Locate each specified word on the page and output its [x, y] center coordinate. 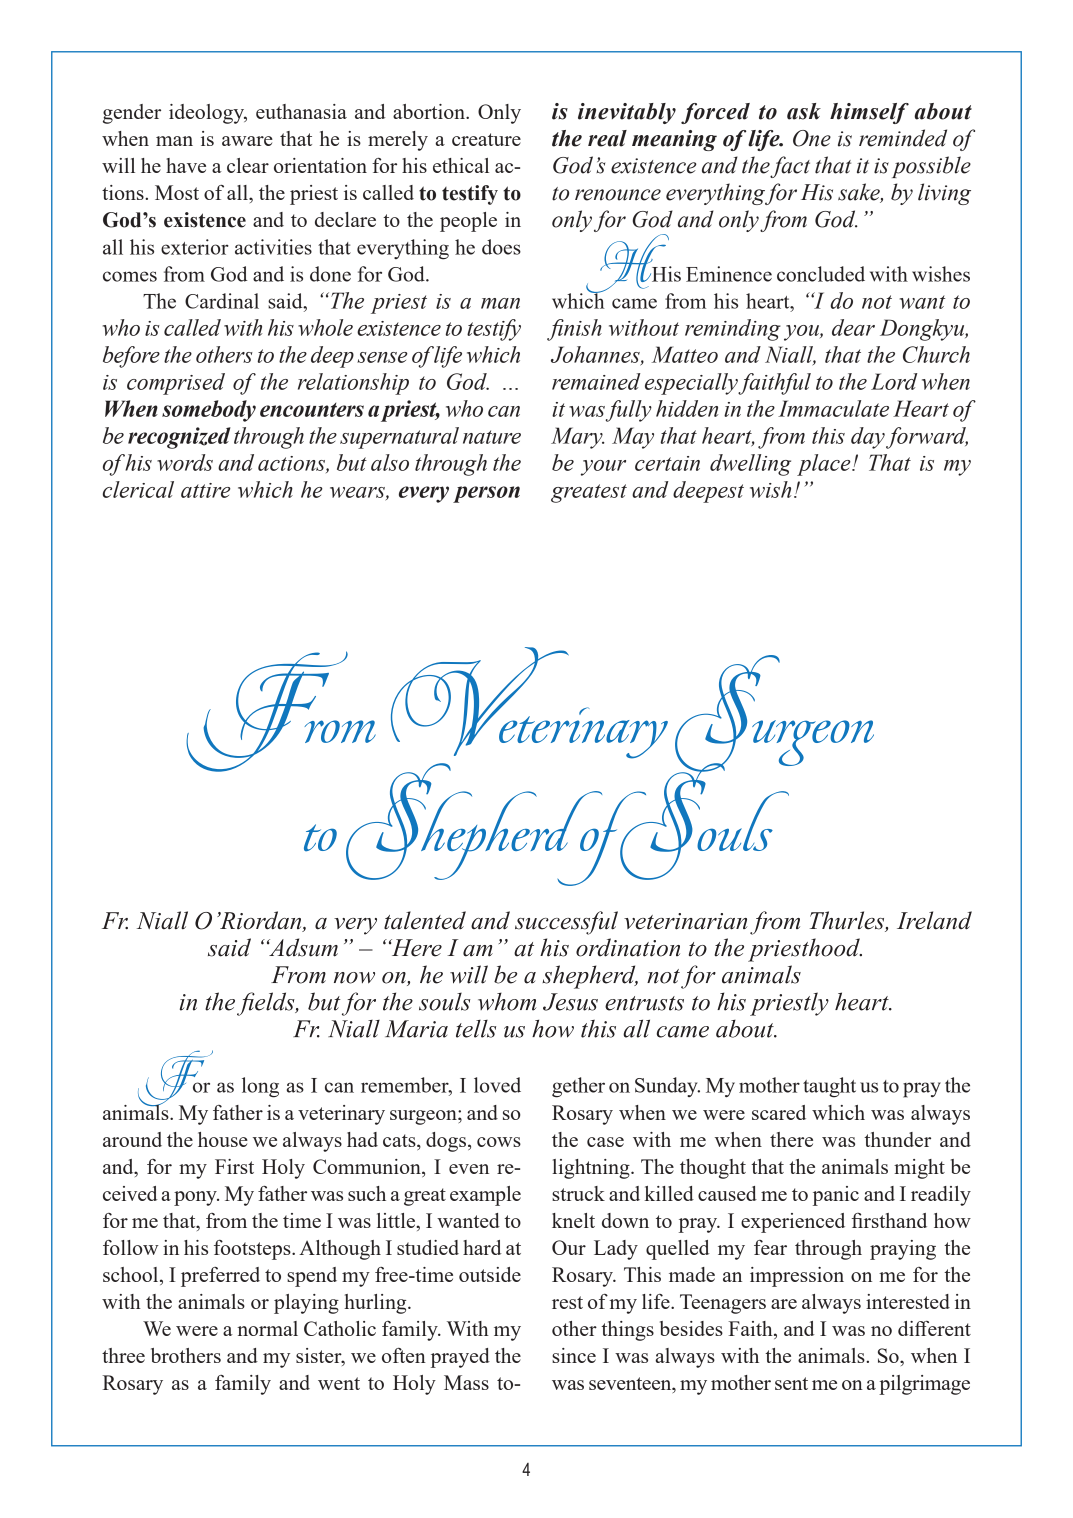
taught [829, 1087]
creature [486, 139]
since [574, 1355]
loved [497, 1085]
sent [791, 1383]
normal [267, 1328]
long [260, 1087]
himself [869, 113]
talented [425, 920]
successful [566, 923]
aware [247, 141]
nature [492, 437]
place [825, 465]
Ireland [934, 920]
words [185, 462]
